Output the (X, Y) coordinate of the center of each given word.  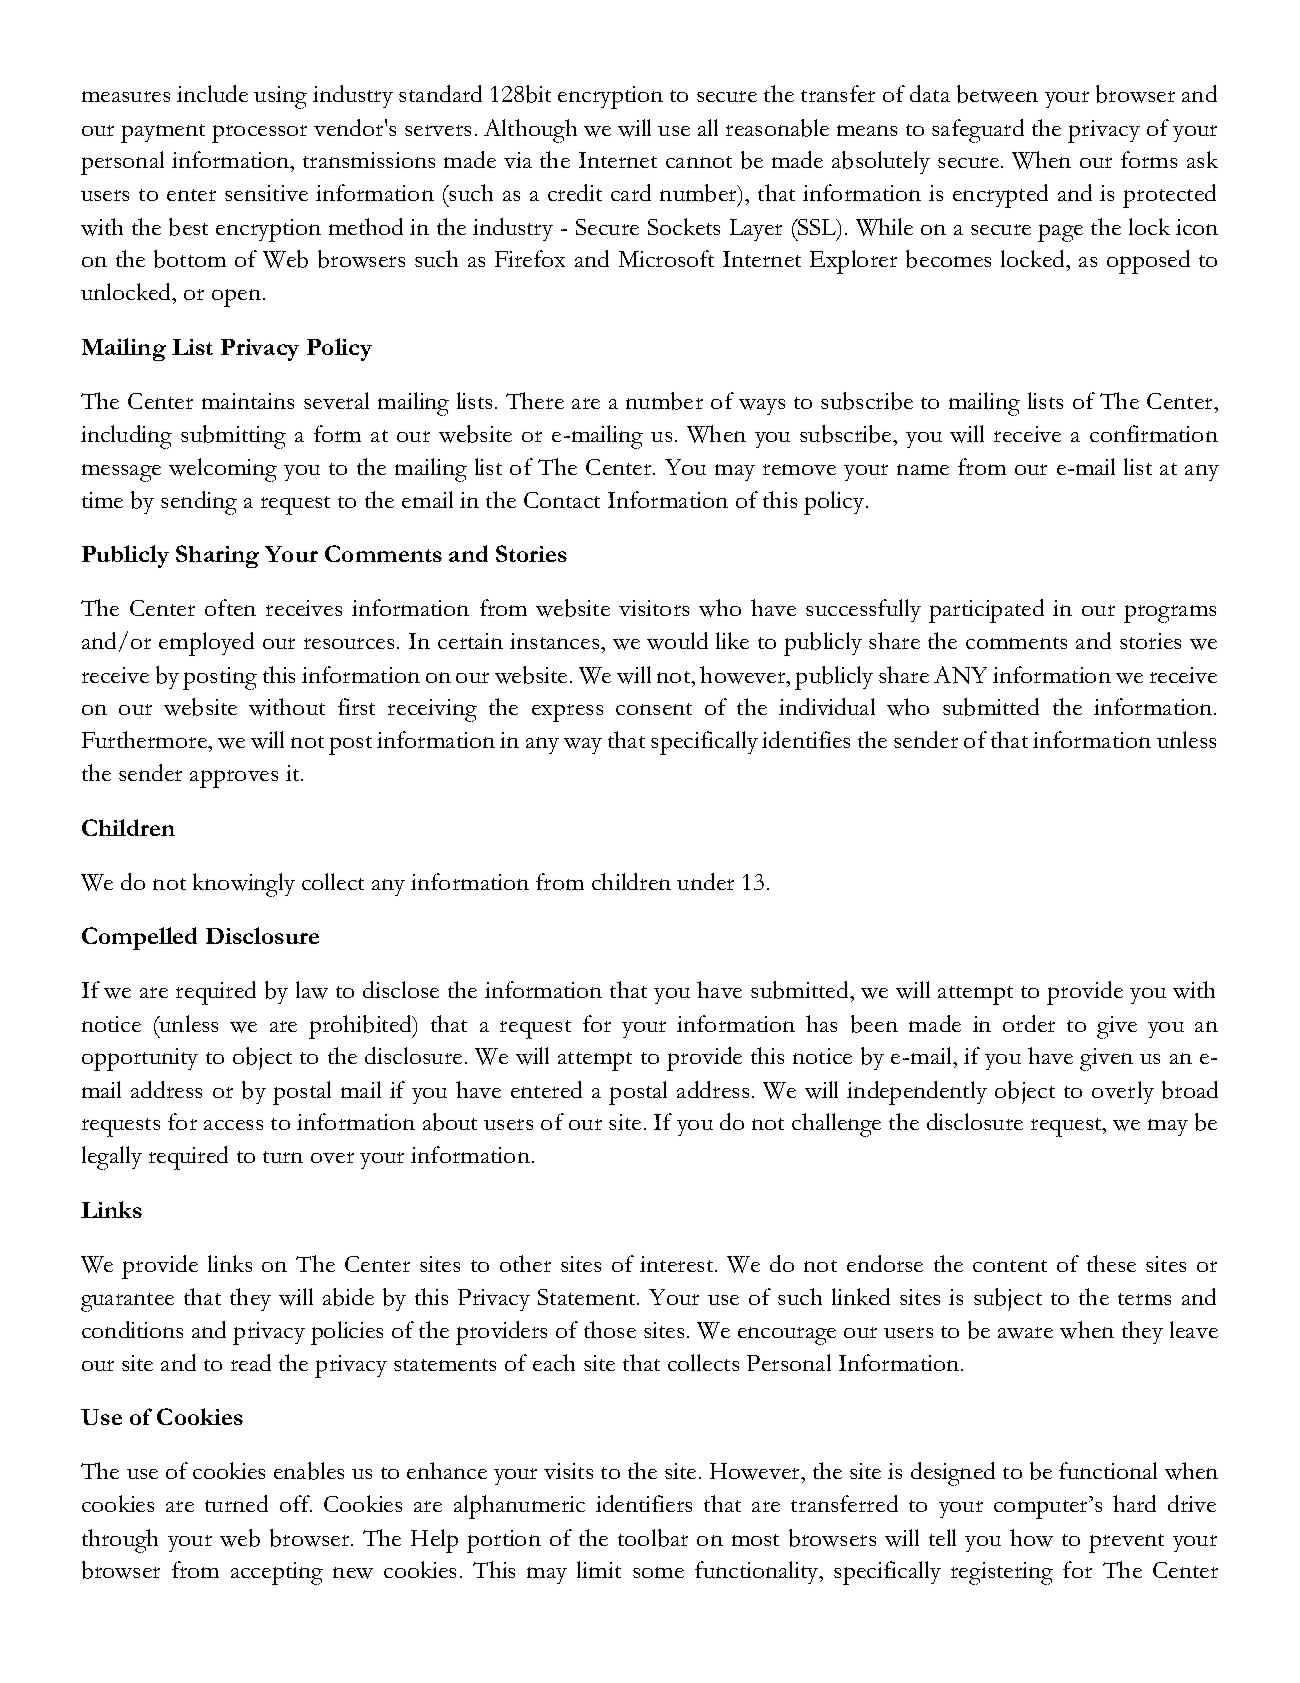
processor (259, 134)
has (821, 1023)
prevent (1126, 1543)
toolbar (653, 1538)
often (230, 607)
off (296, 1503)
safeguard (978, 131)
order (1029, 1023)
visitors (654, 608)
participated (986, 611)
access (233, 1125)
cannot (699, 162)
